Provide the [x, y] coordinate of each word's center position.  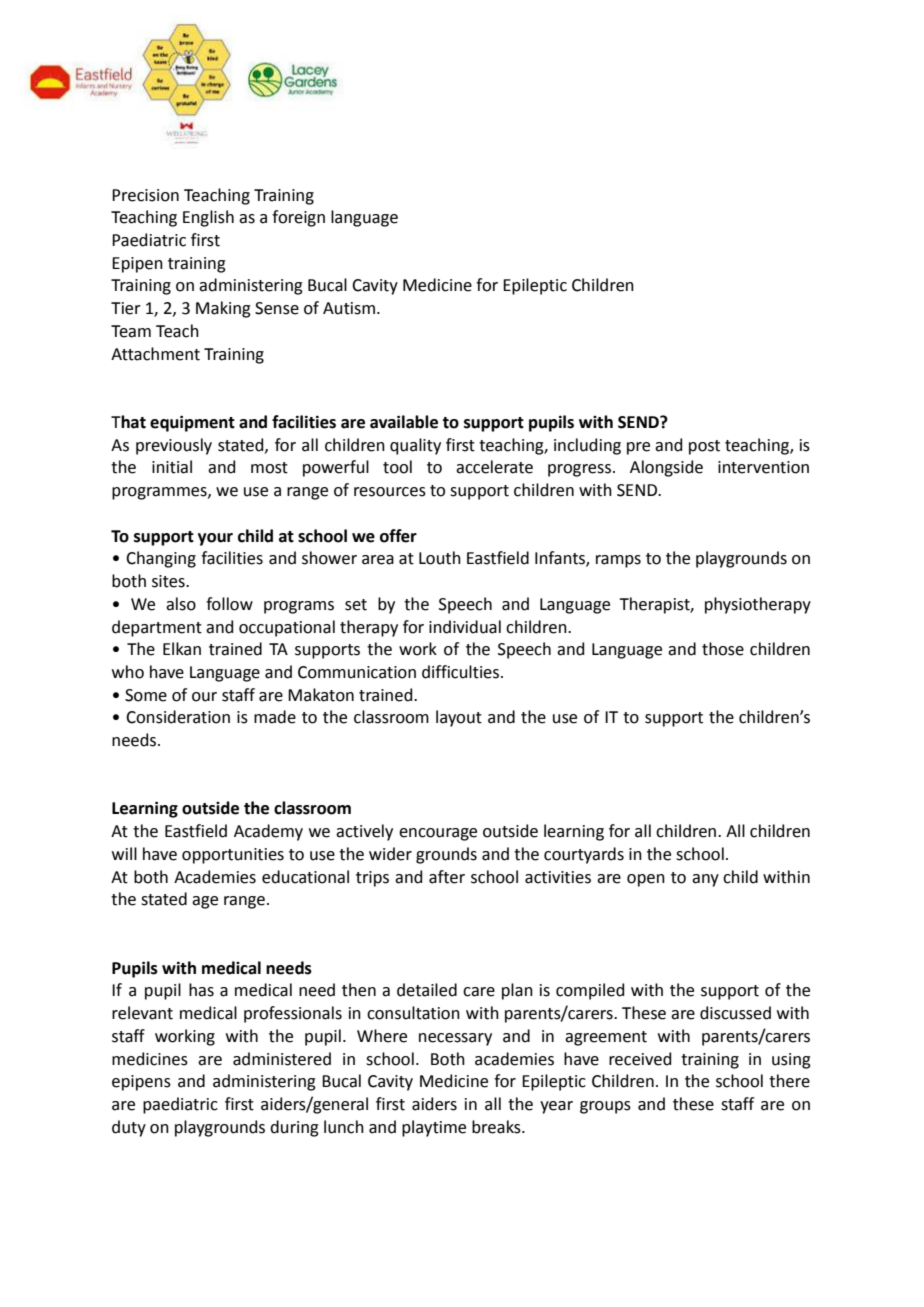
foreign [298, 218]
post [704, 447]
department [157, 628]
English [208, 218]
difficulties [462, 672]
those [723, 649]
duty [129, 1128]
